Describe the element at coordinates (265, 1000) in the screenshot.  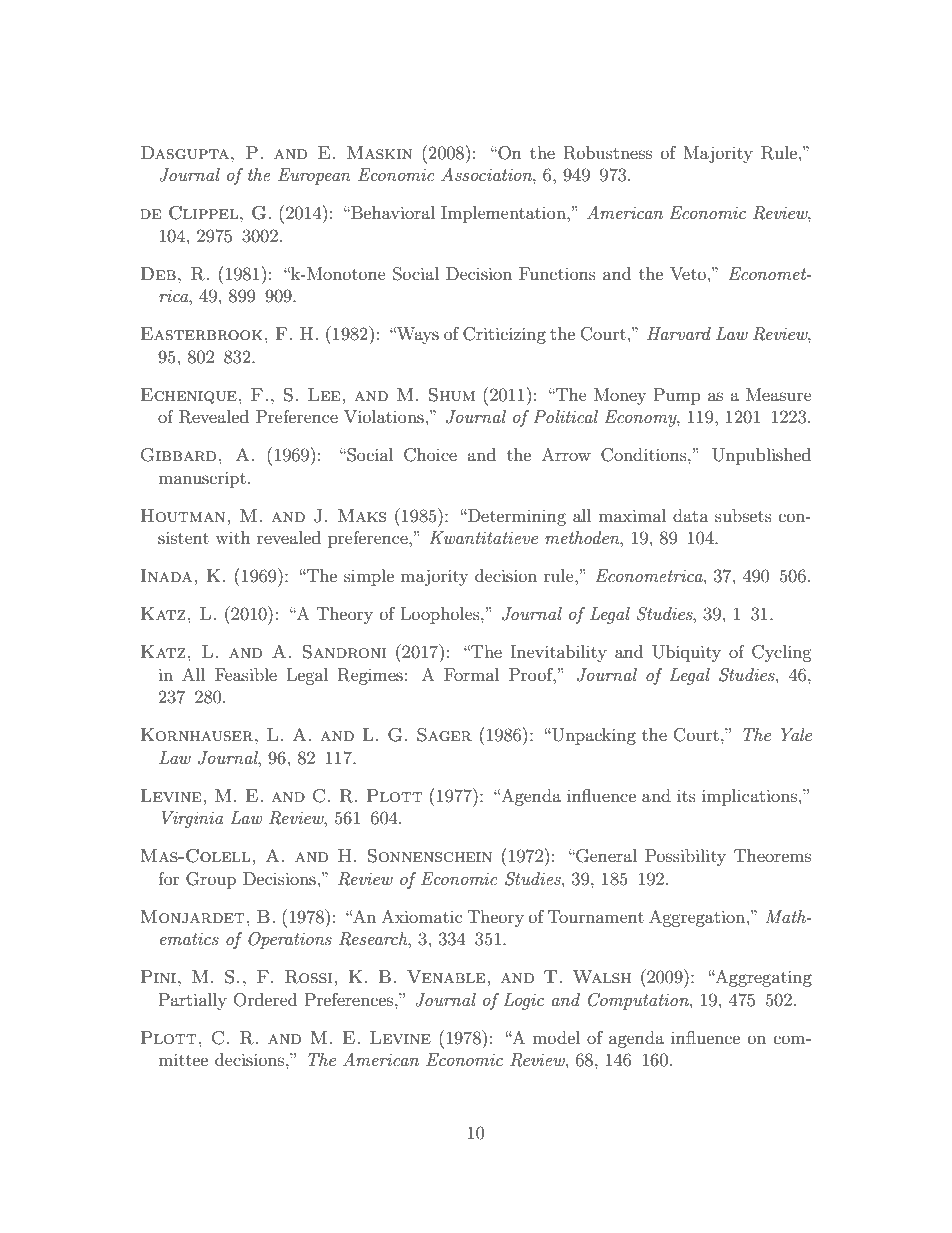
I see `Ordered` at that location.
